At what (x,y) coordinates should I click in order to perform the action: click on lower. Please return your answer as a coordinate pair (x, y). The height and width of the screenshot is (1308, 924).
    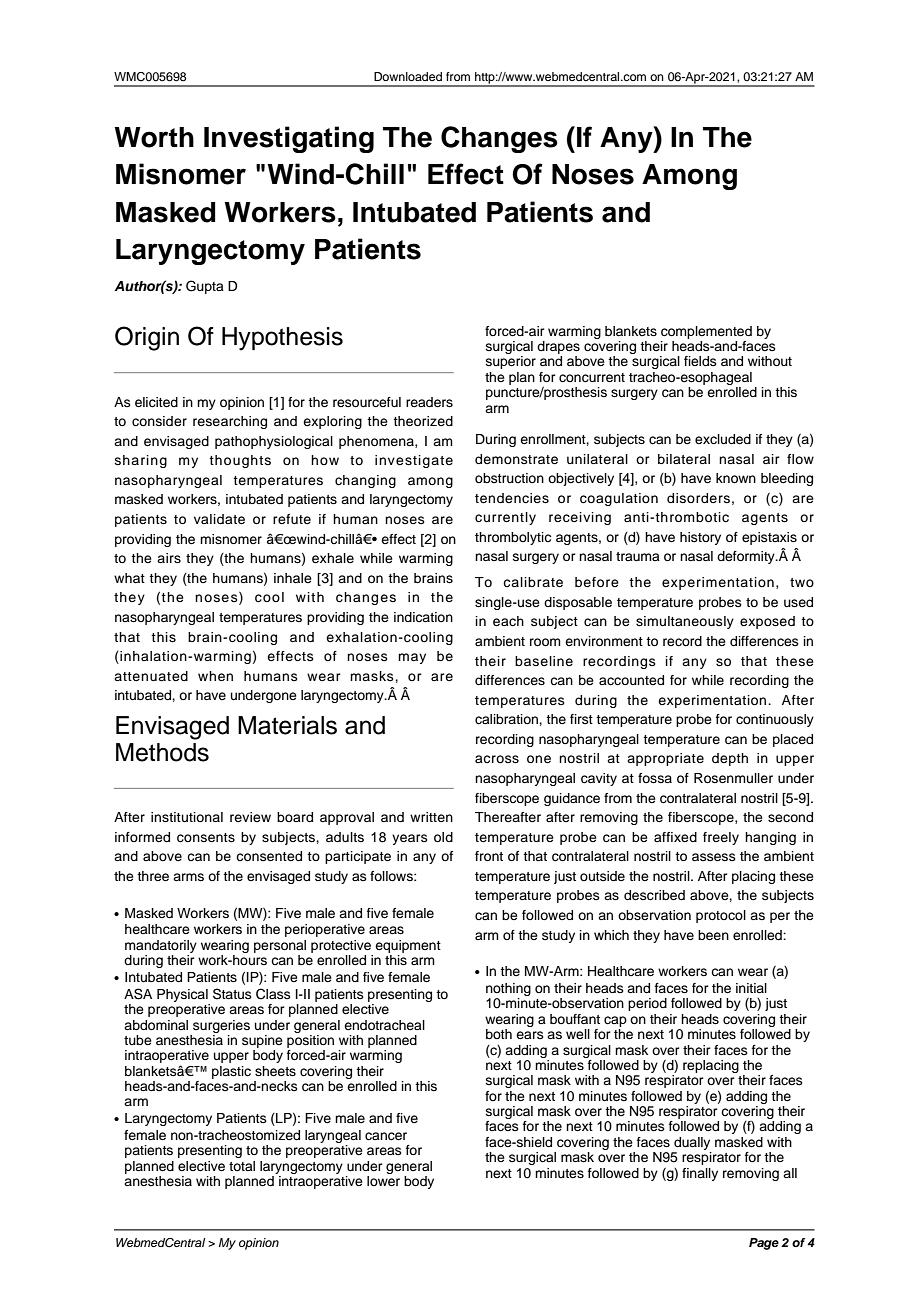
    Looking at the image, I should click on (383, 1181).
